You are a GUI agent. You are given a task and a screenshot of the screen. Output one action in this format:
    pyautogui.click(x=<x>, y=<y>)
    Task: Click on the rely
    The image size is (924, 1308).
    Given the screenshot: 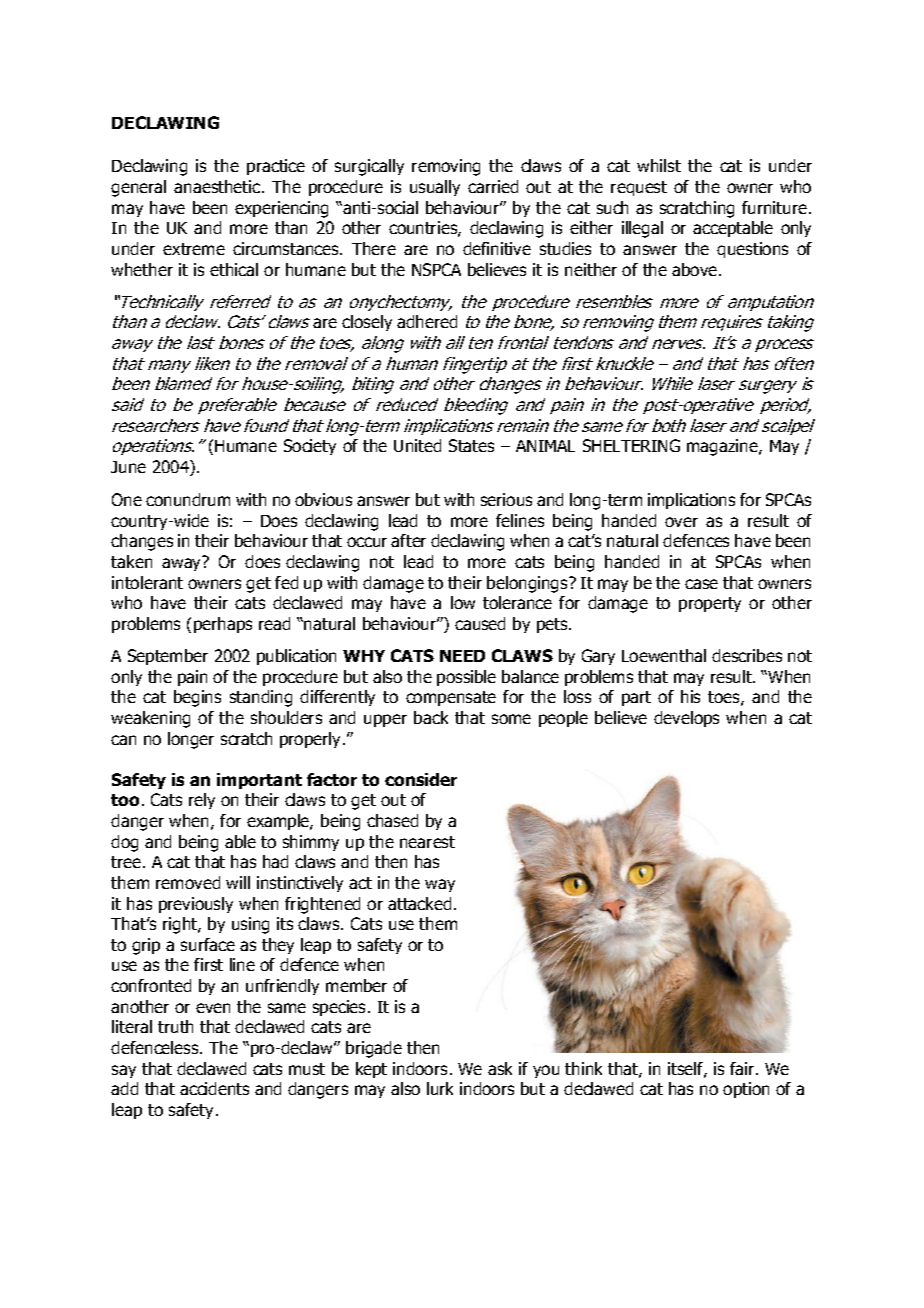 What is the action you would take?
    pyautogui.click(x=202, y=801)
